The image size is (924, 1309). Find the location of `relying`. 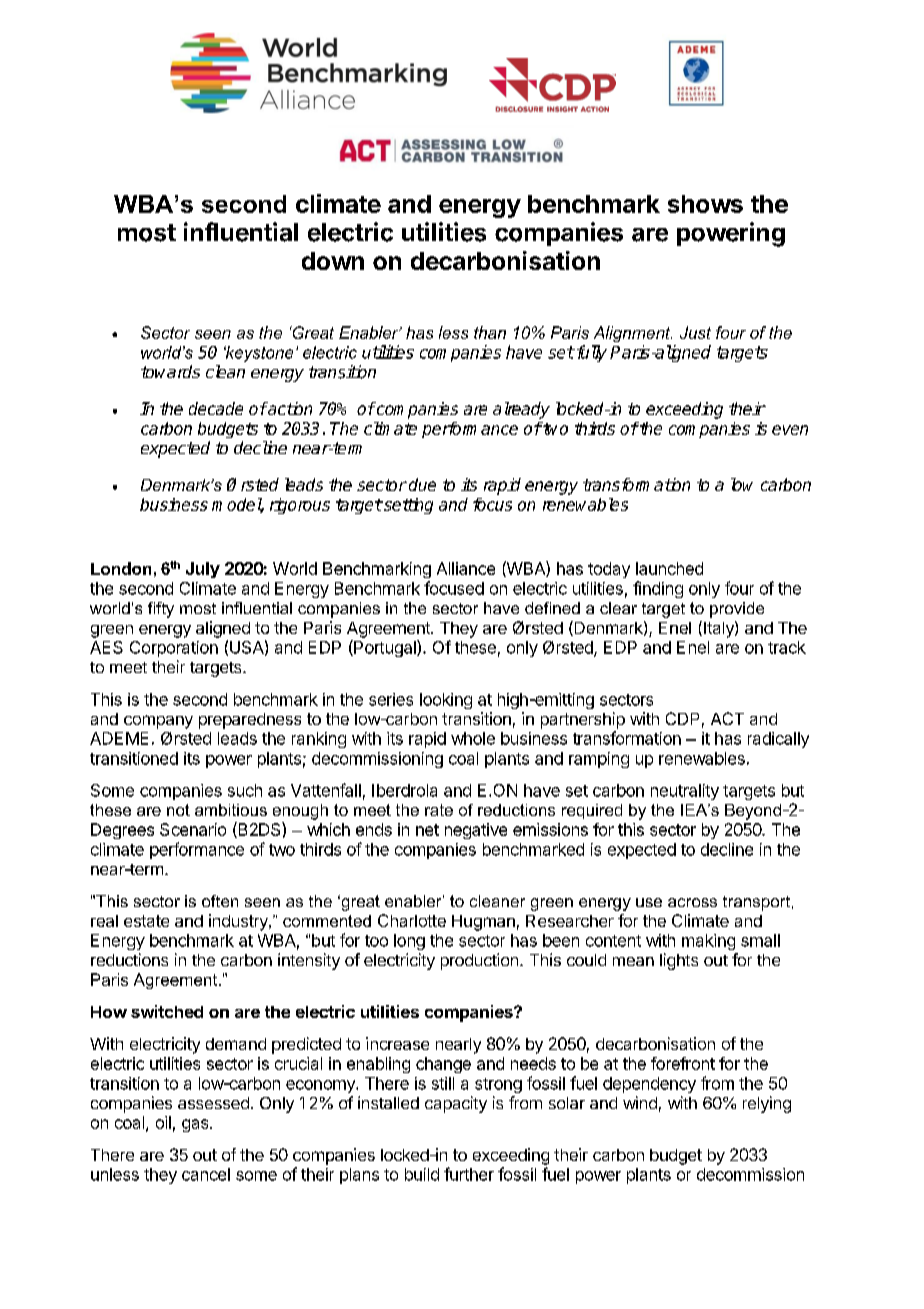

relying is located at coordinates (767, 1104).
